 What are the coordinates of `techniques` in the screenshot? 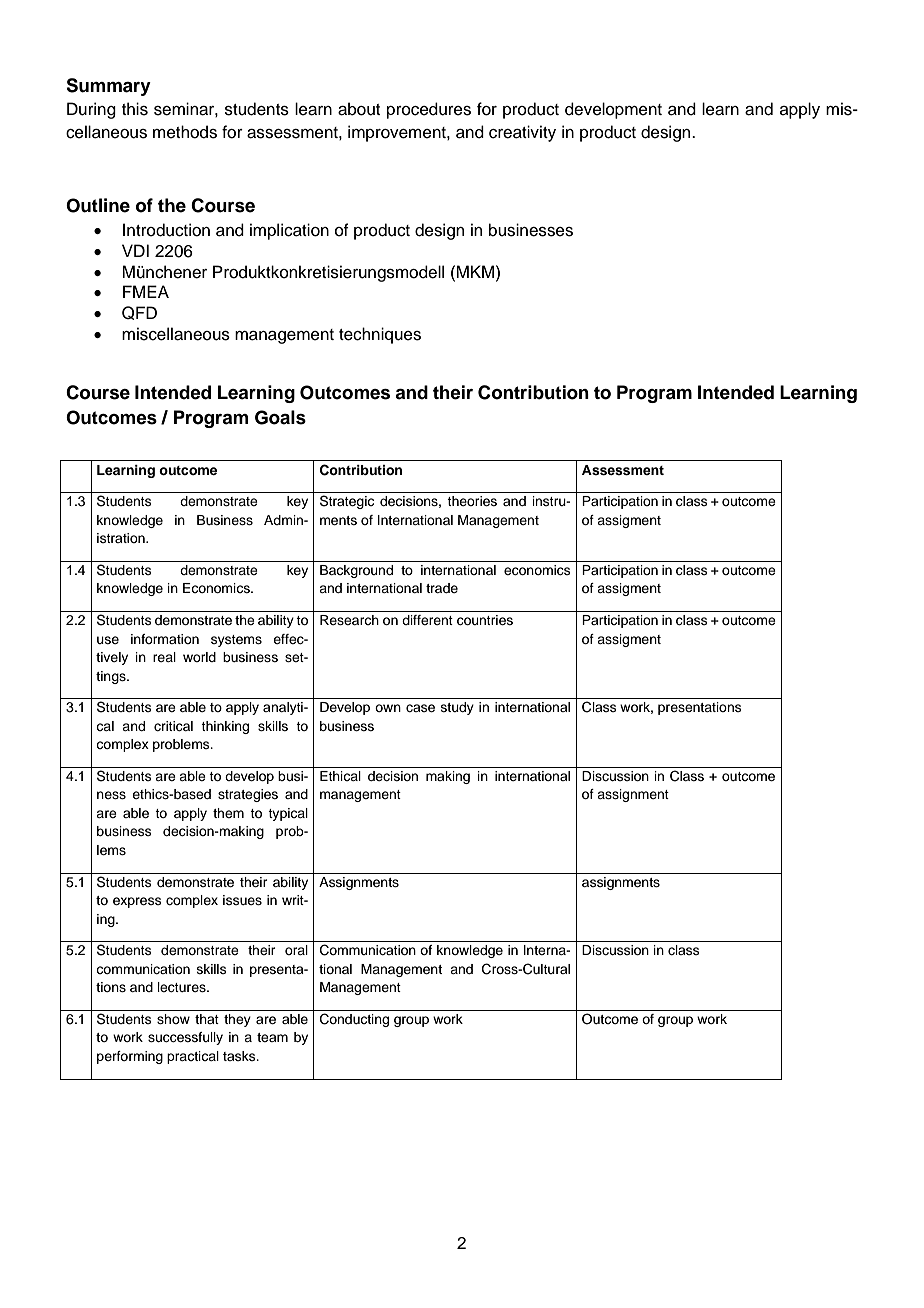 It's located at (380, 335).
